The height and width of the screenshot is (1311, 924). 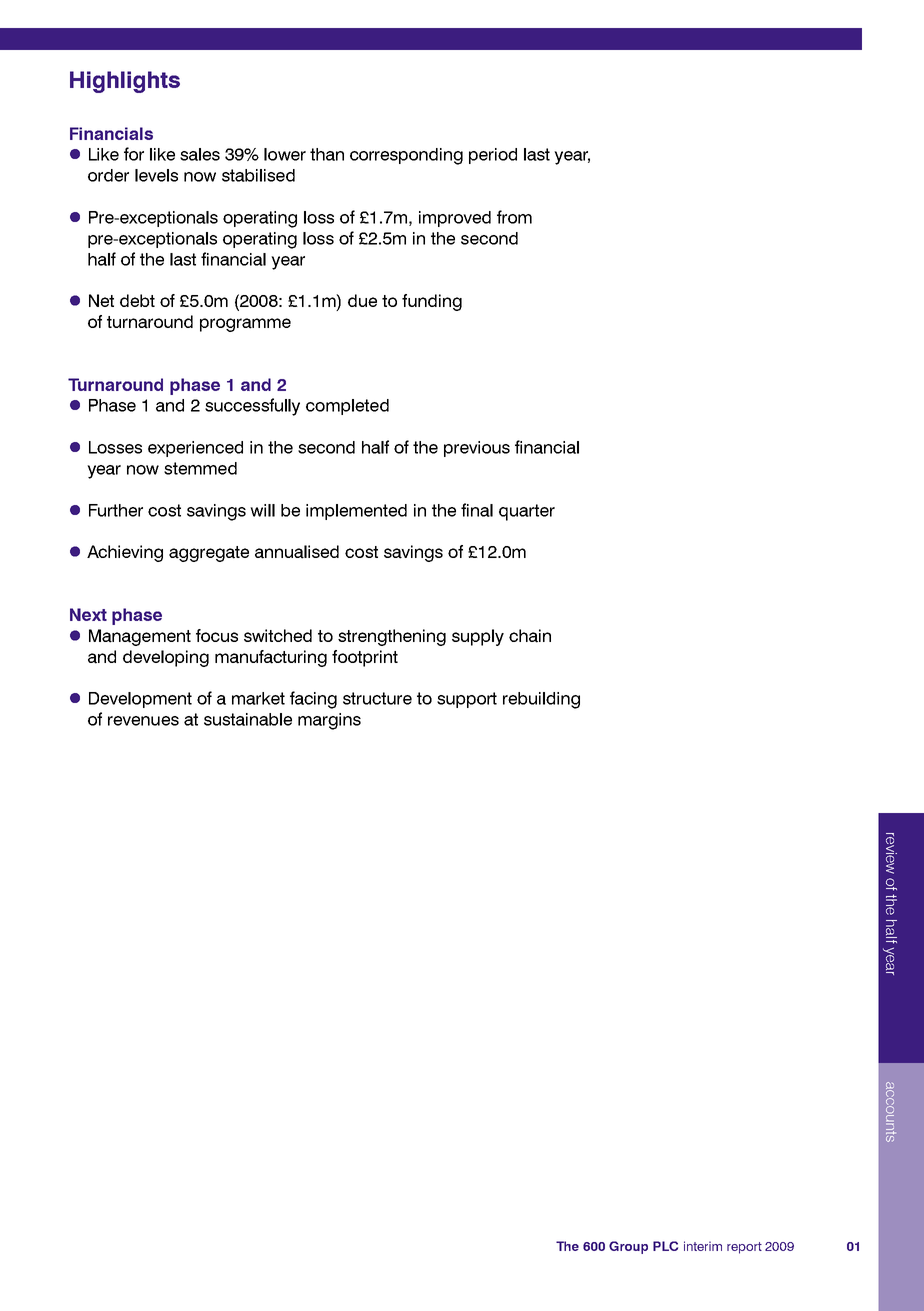 I want to click on for, so click(x=134, y=154).
